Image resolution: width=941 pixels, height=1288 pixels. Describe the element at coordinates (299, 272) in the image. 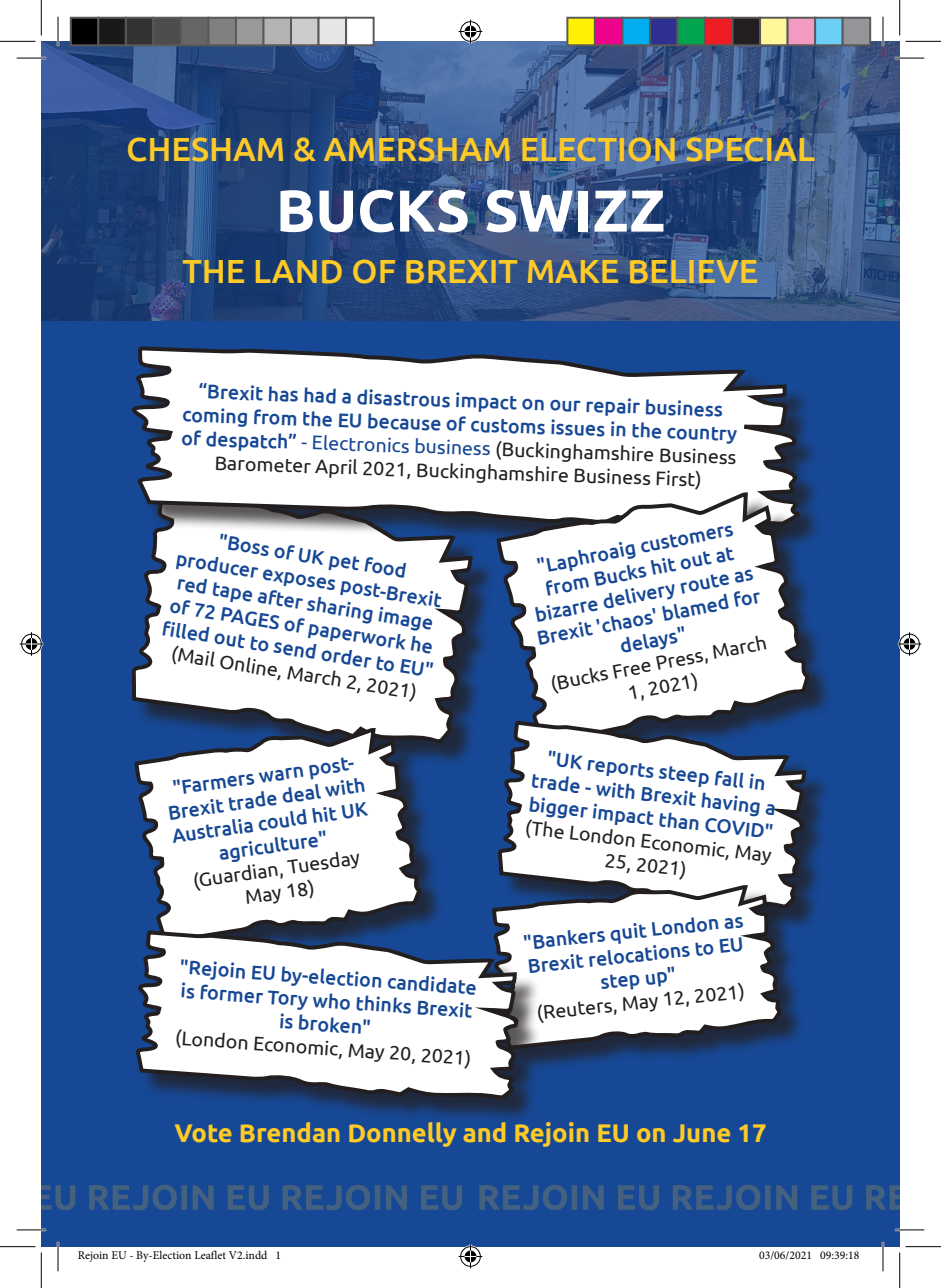

I see `LAND` at that location.
